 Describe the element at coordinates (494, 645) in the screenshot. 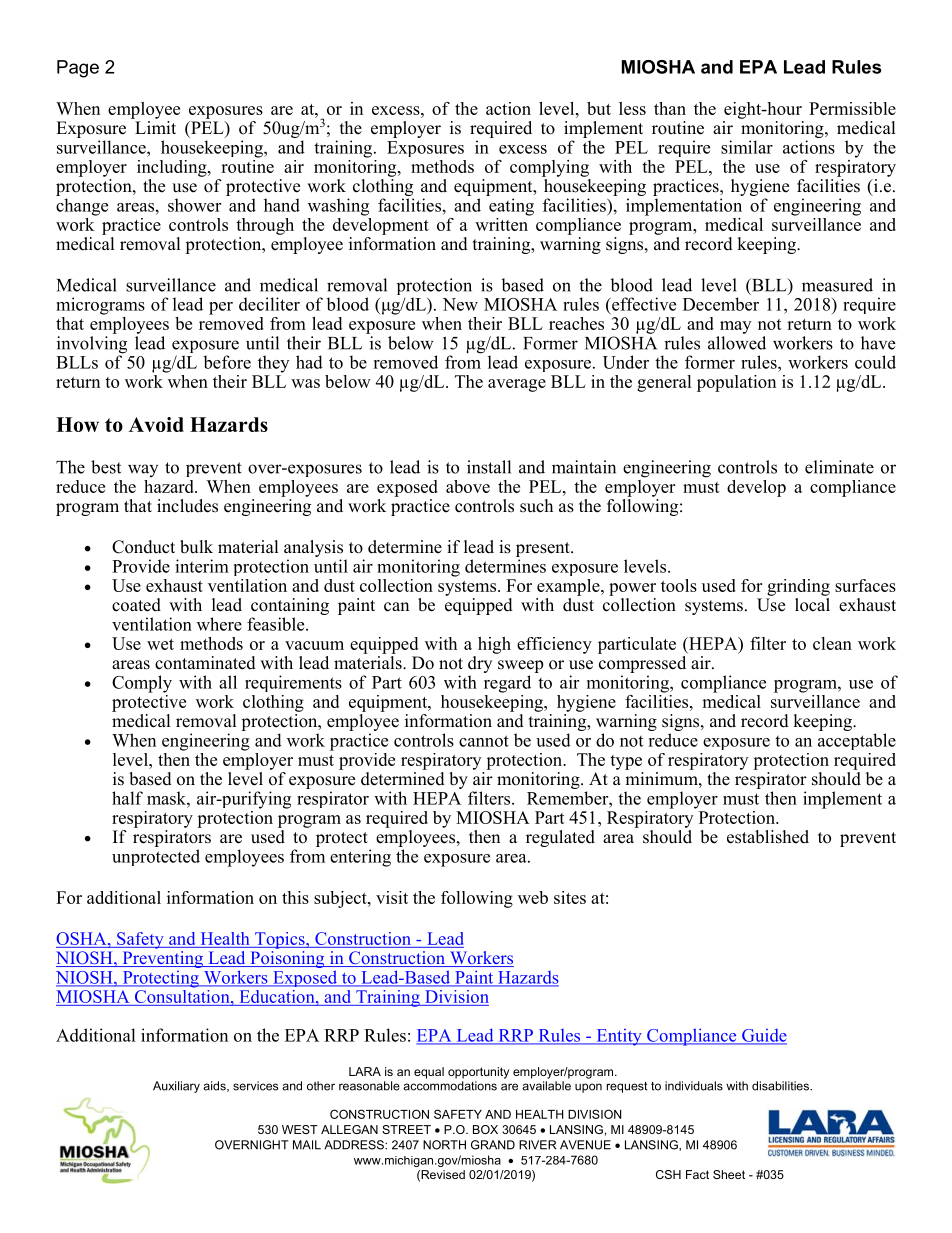

I see `high` at that location.
